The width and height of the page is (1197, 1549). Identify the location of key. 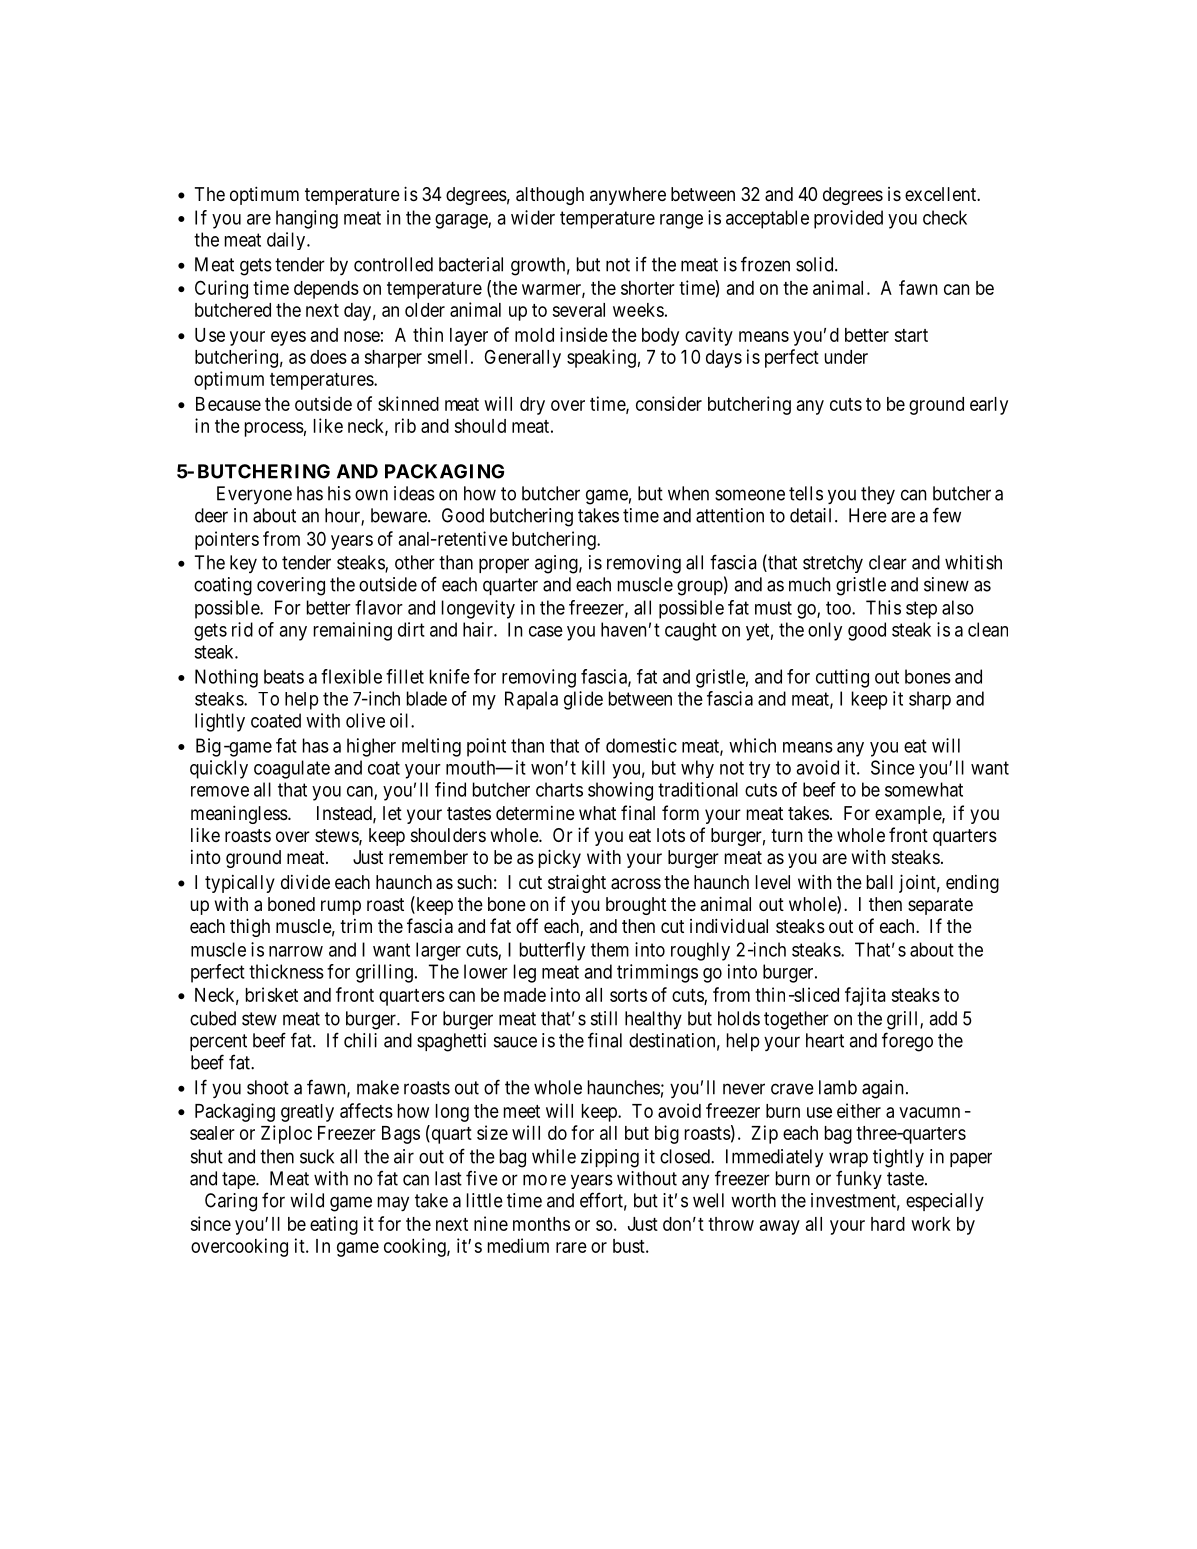
(243, 564).
